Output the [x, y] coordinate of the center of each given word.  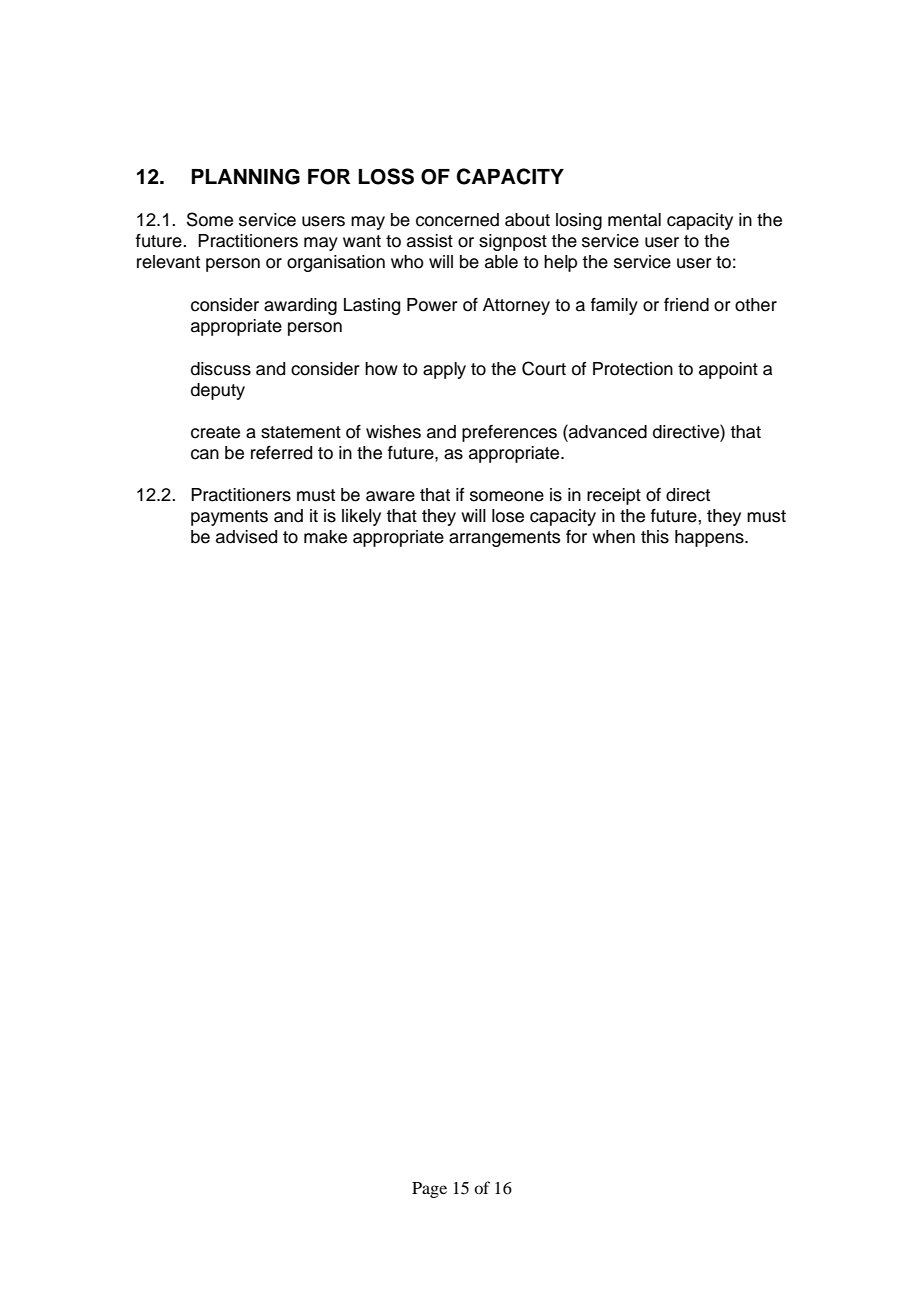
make [325, 537]
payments [229, 518]
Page [429, 1190]
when [613, 537]
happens [710, 538]
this [655, 537]
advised [246, 537]
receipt [614, 496]
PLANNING [245, 177]
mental [634, 220]
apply [444, 370]
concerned [457, 220]
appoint [728, 370]
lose [508, 516]
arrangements [504, 539]
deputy [218, 391]
